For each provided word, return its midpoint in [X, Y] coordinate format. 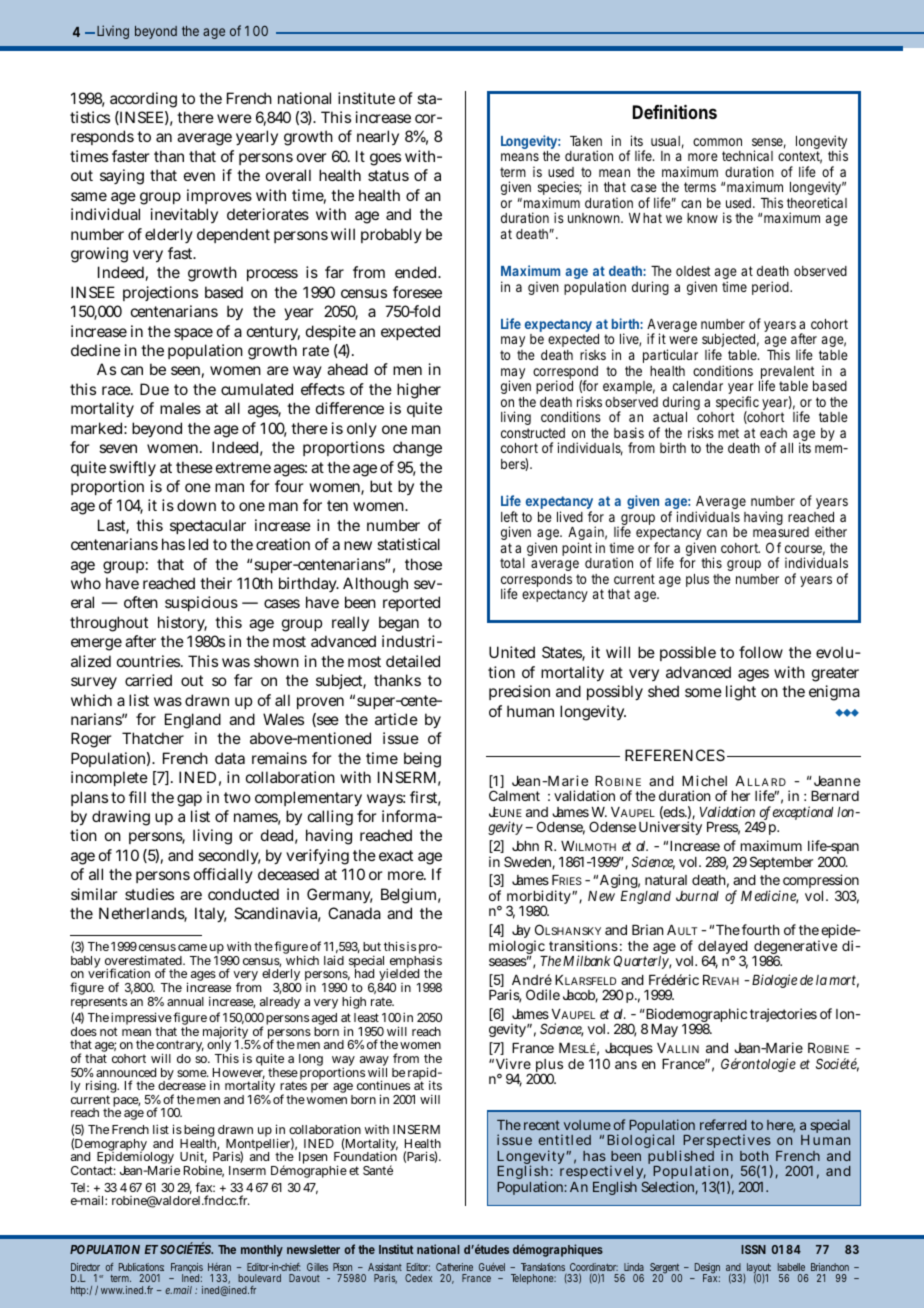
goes [385, 159]
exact [396, 855]
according [143, 100]
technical [747, 155]
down [196, 505]
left [509, 516]
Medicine [769, 897]
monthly [262, 1251]
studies [149, 894]
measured [781, 532]
